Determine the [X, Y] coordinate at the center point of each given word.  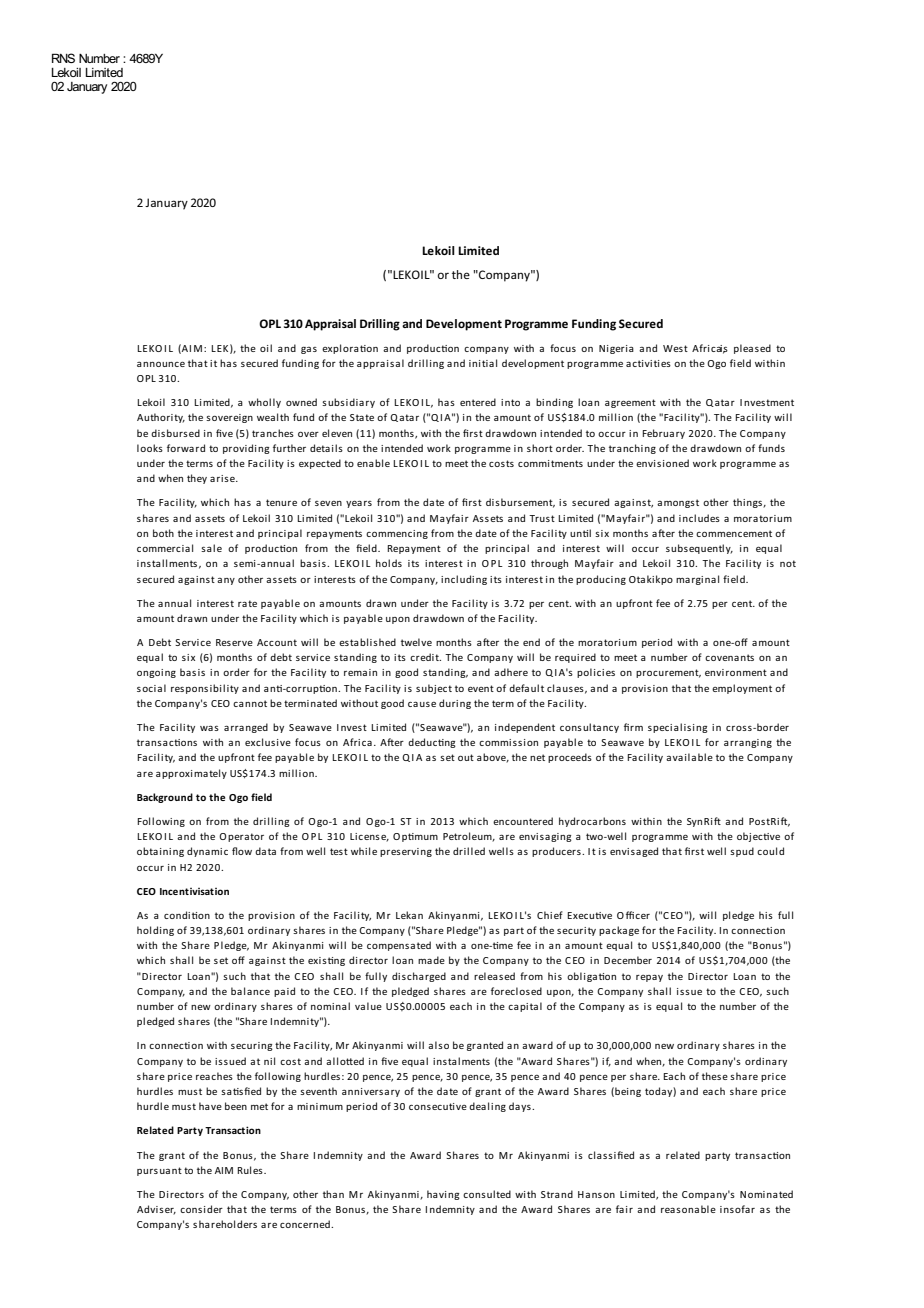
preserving [406, 852]
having [443, 1195]
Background [165, 798]
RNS [63, 58]
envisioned [662, 463]
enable [373, 463]
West [675, 348]
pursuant [159, 1171]
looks [150, 448]
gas [309, 350]
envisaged [634, 852]
